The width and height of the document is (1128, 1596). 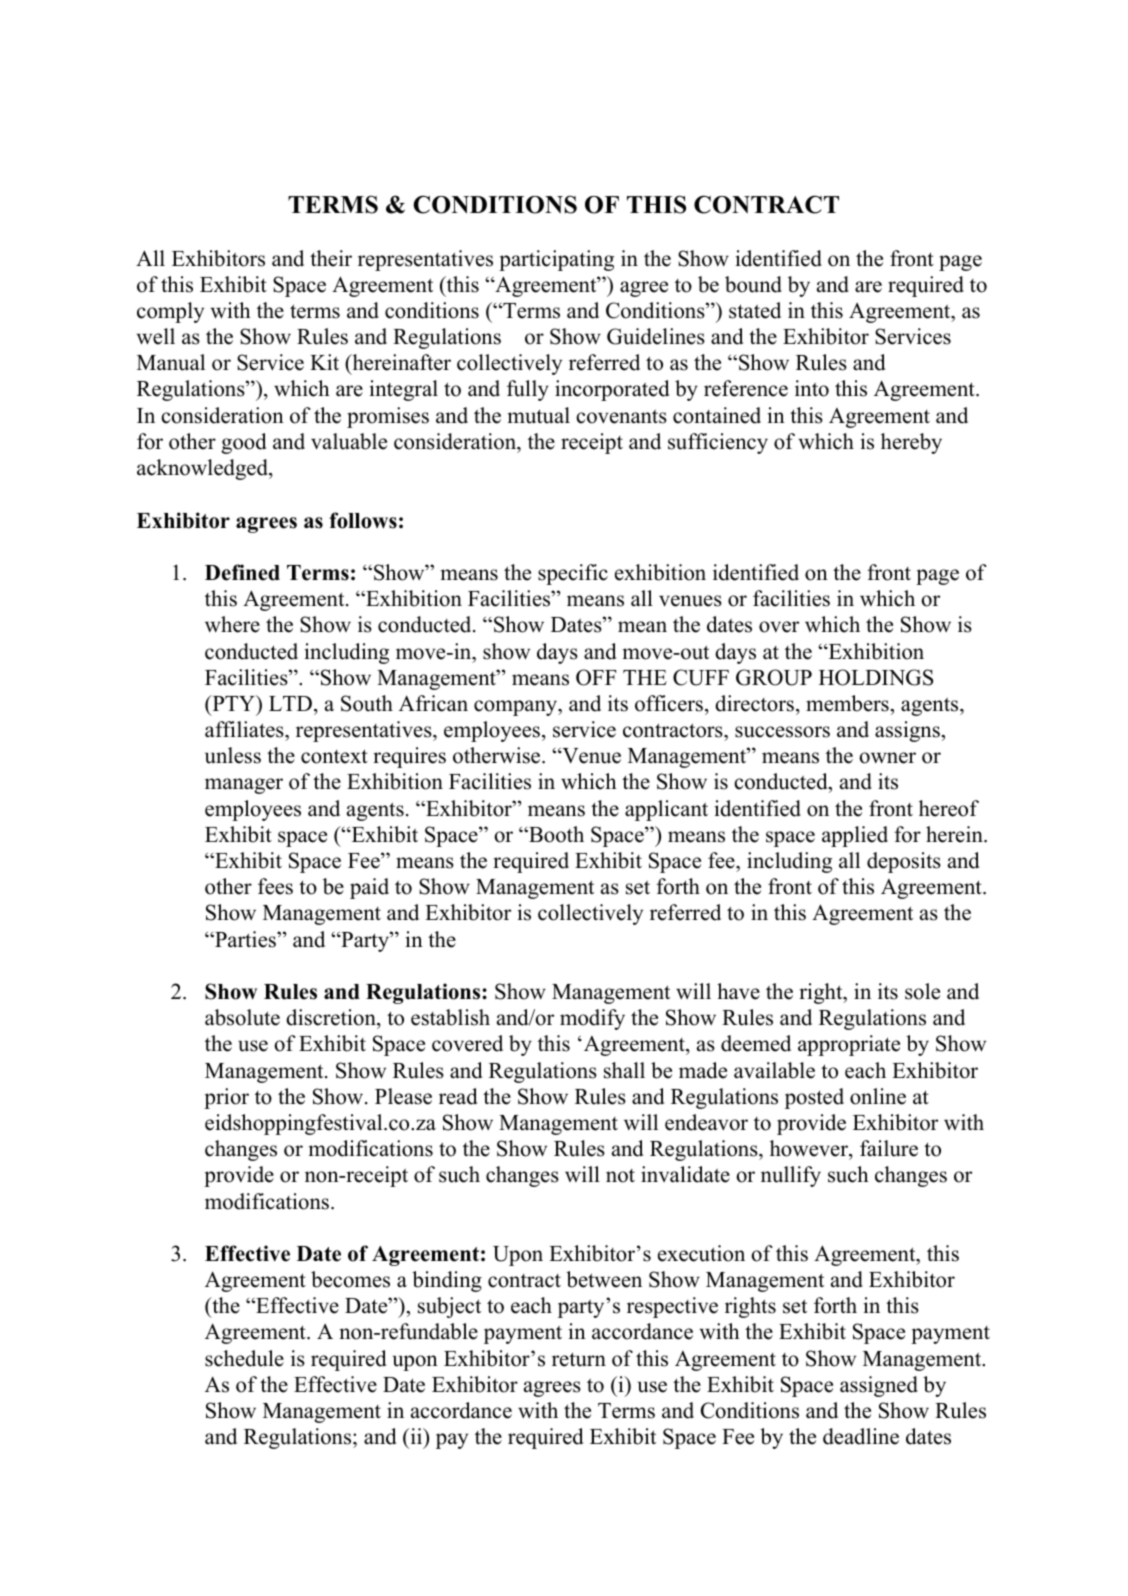 What do you see at coordinates (556, 260) in the document?
I see `participating` at bounding box center [556, 260].
